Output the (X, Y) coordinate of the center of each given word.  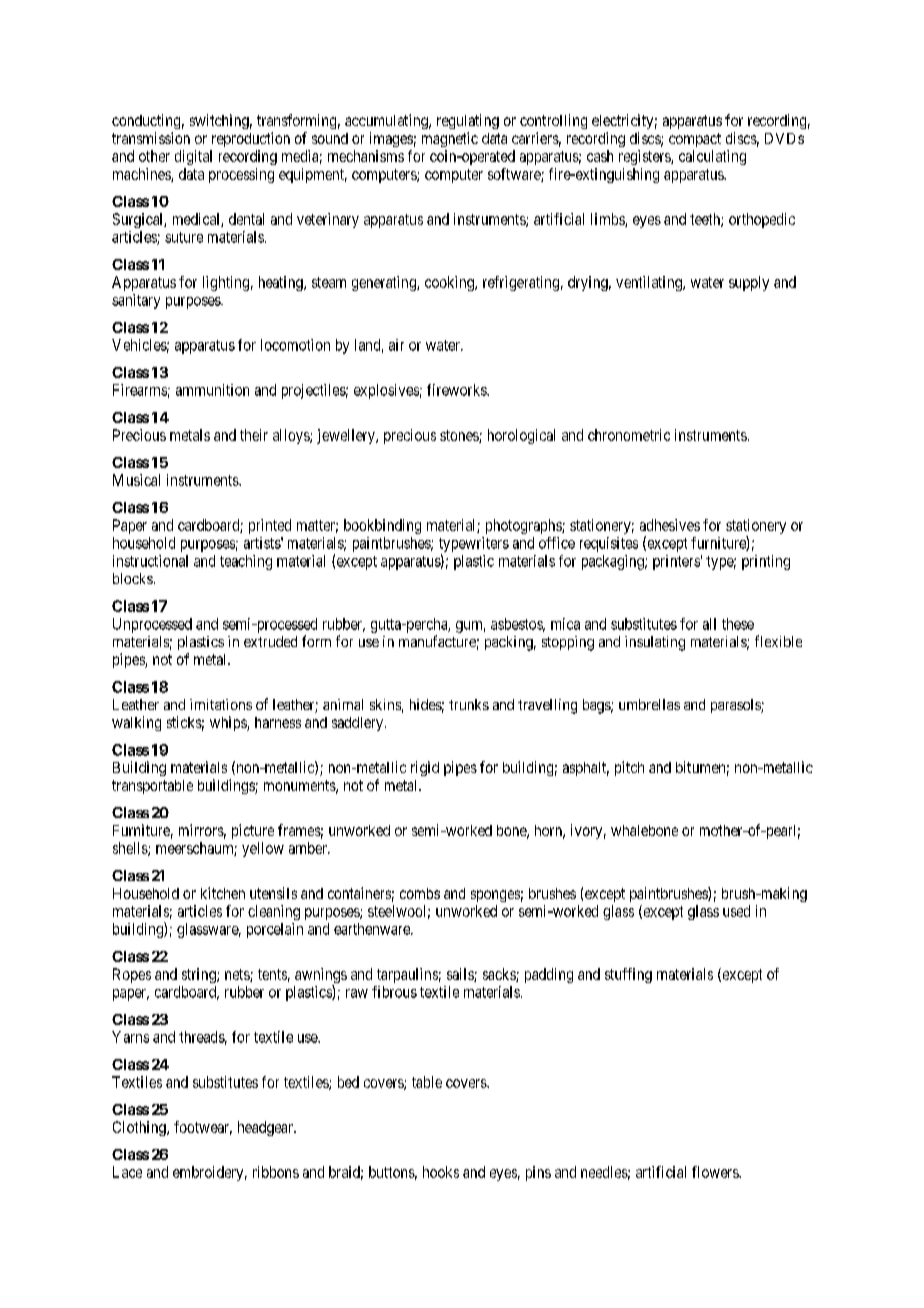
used (736, 911)
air (396, 345)
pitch (629, 768)
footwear (203, 1128)
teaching (246, 562)
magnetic (450, 139)
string (200, 975)
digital (193, 157)
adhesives (670, 525)
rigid (425, 768)
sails (461, 975)
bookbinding (382, 526)
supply (749, 283)
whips (229, 723)
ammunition (212, 390)
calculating (712, 157)
